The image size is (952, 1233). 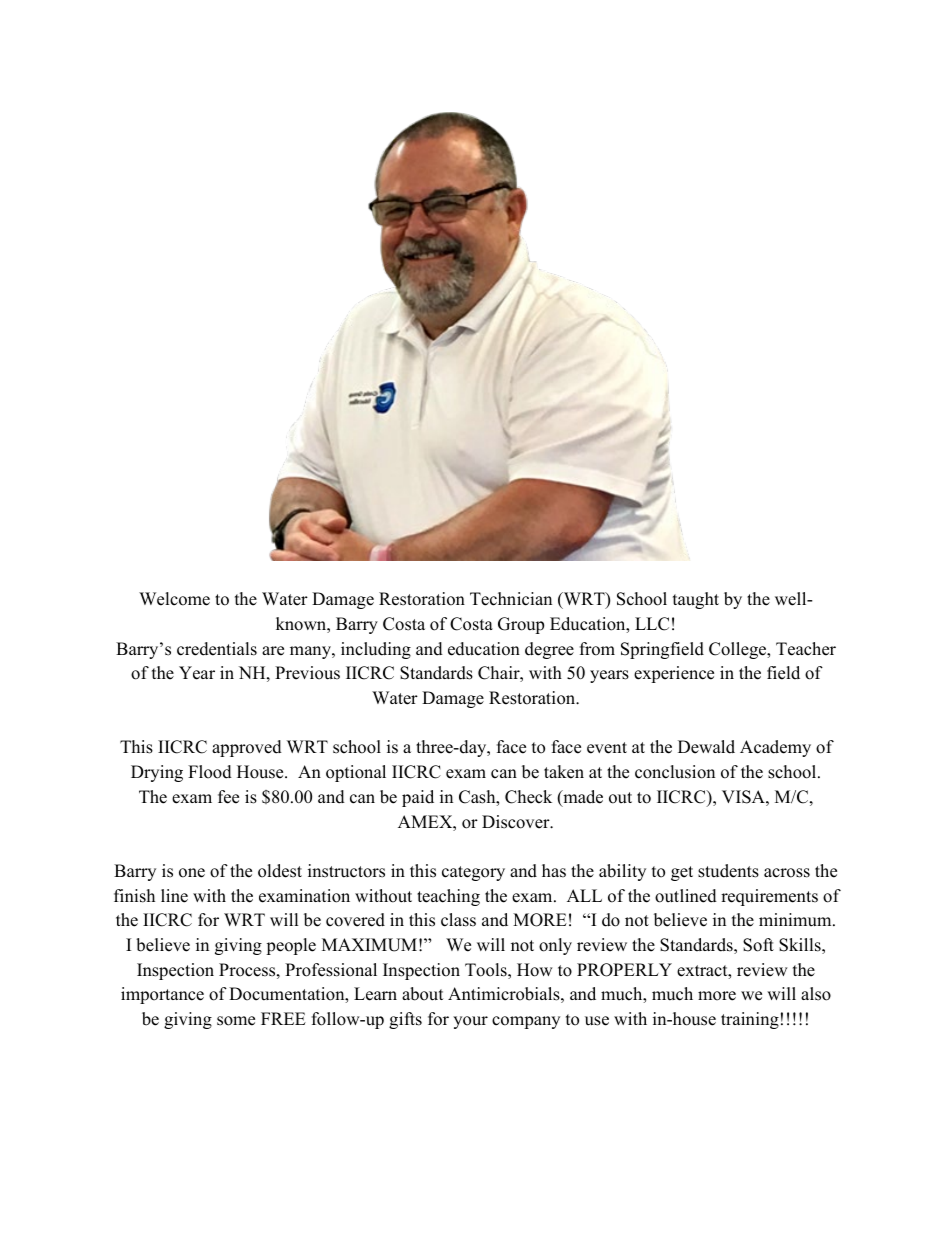 What do you see at coordinates (247, 748) in the document?
I see `approved` at bounding box center [247, 748].
